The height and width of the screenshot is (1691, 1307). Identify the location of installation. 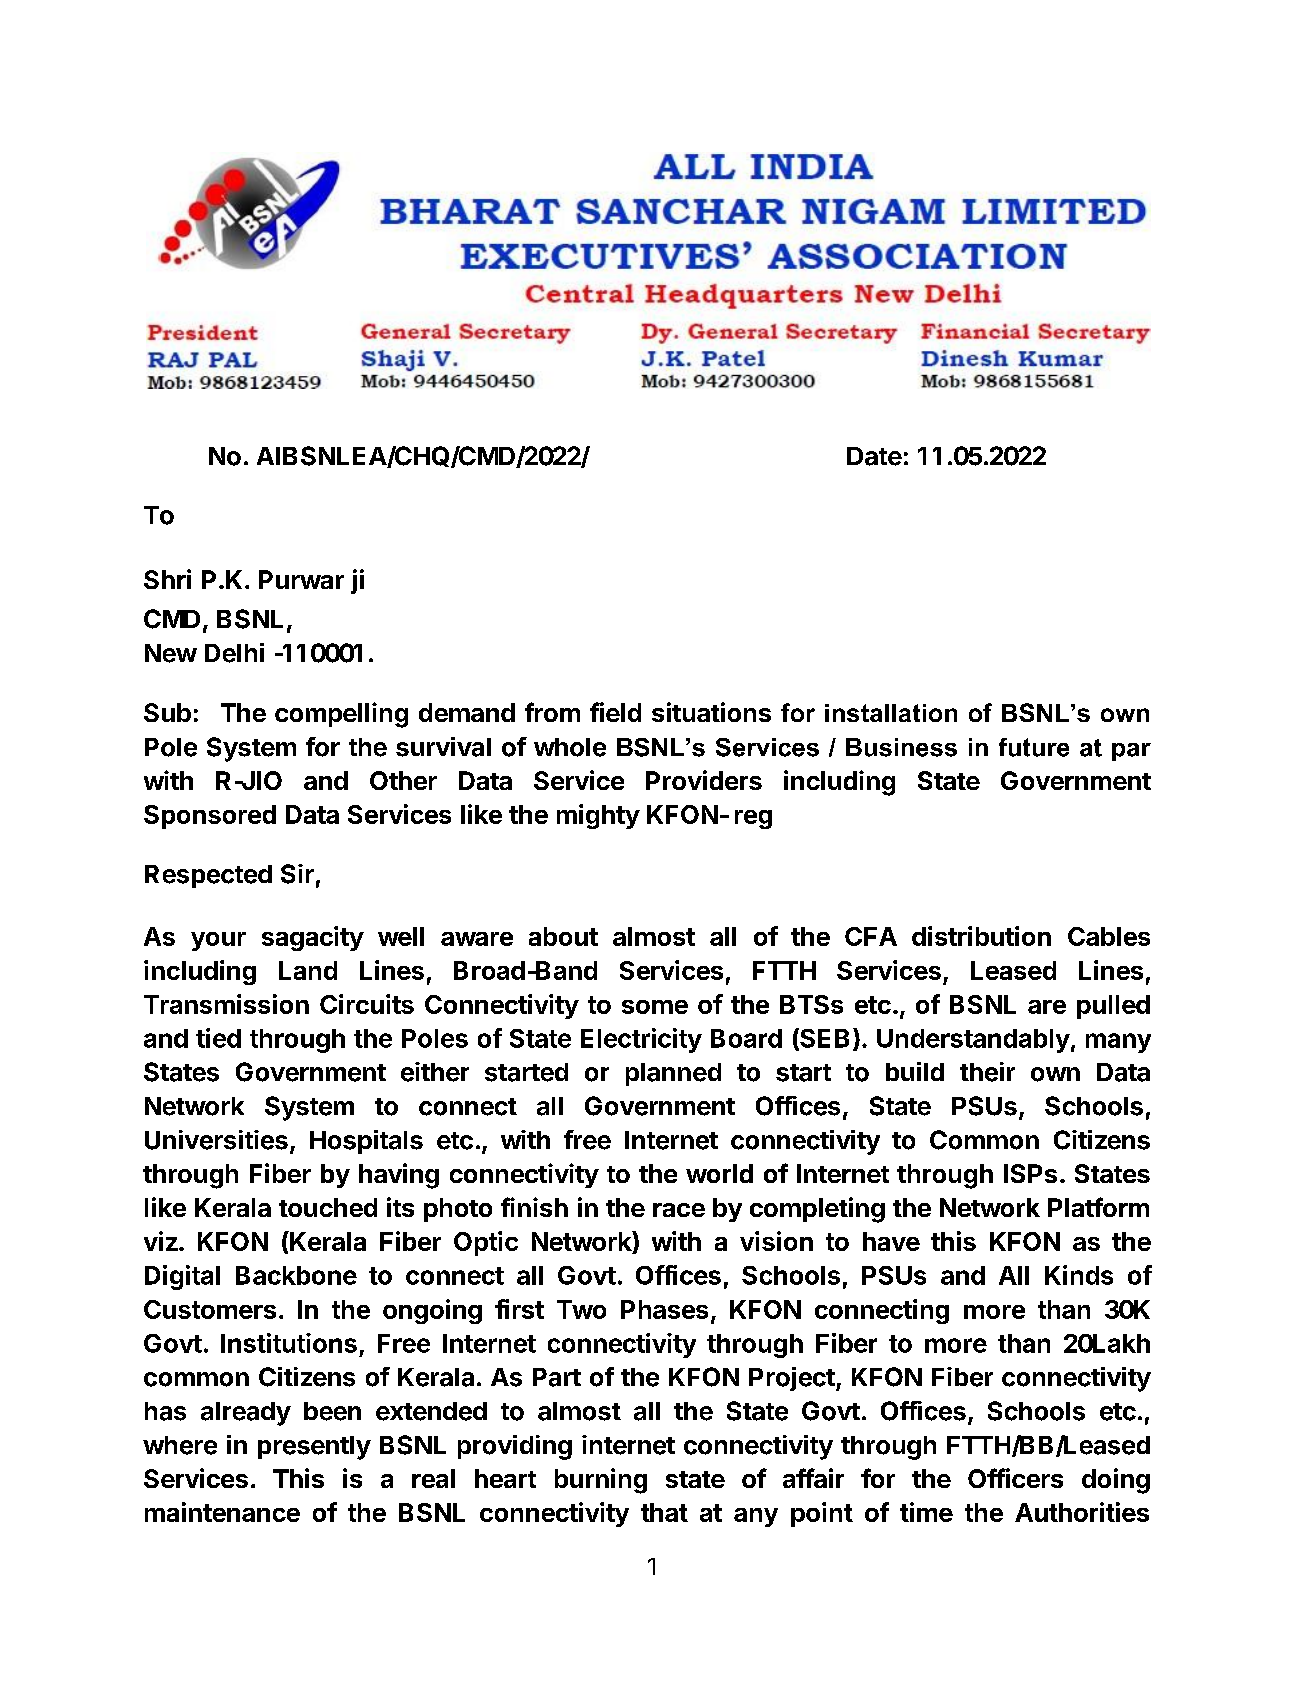
(891, 713).
